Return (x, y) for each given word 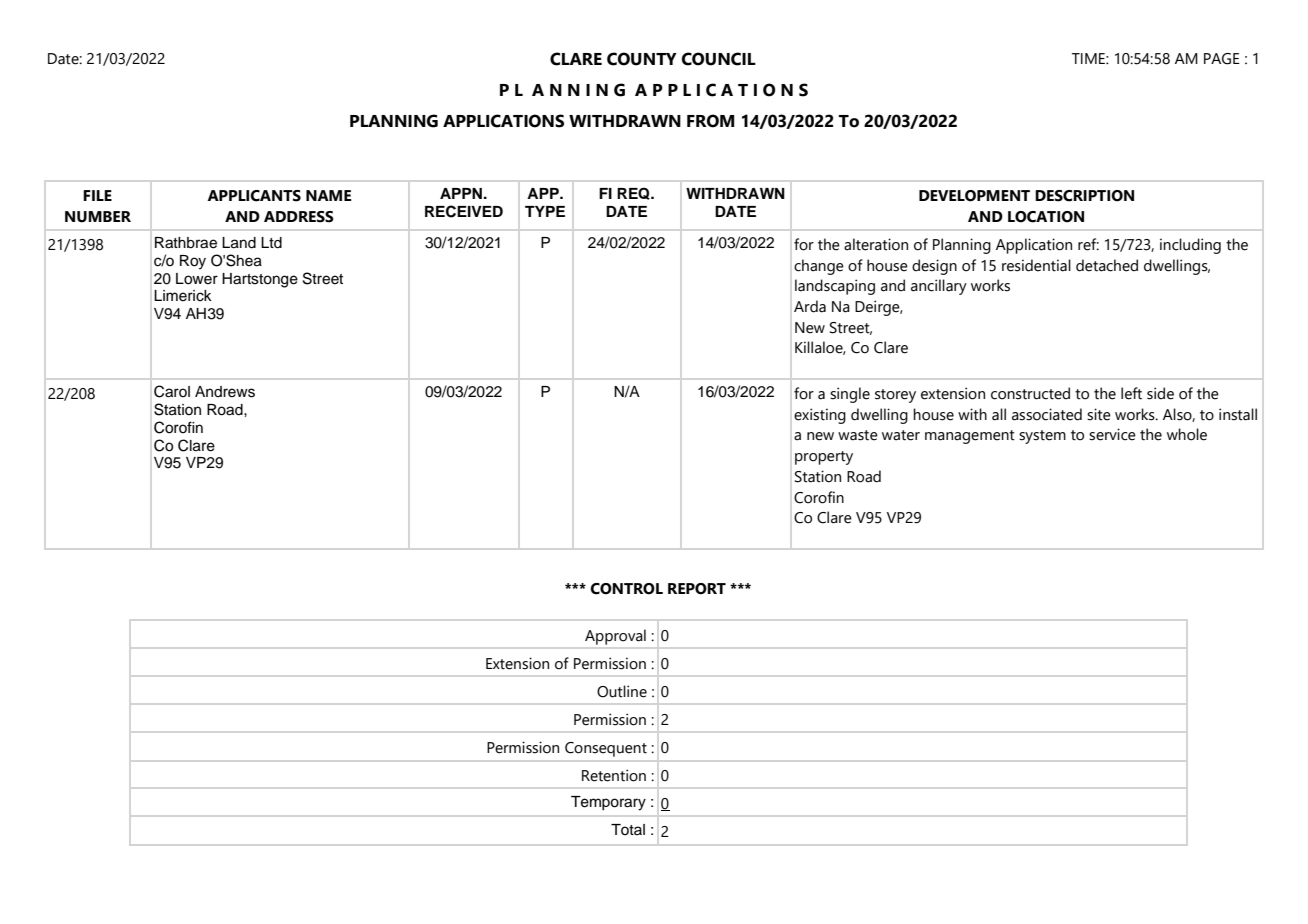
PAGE (1222, 59)
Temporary (608, 803)
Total (628, 829)
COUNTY (642, 59)
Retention (614, 775)
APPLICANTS (254, 196)
